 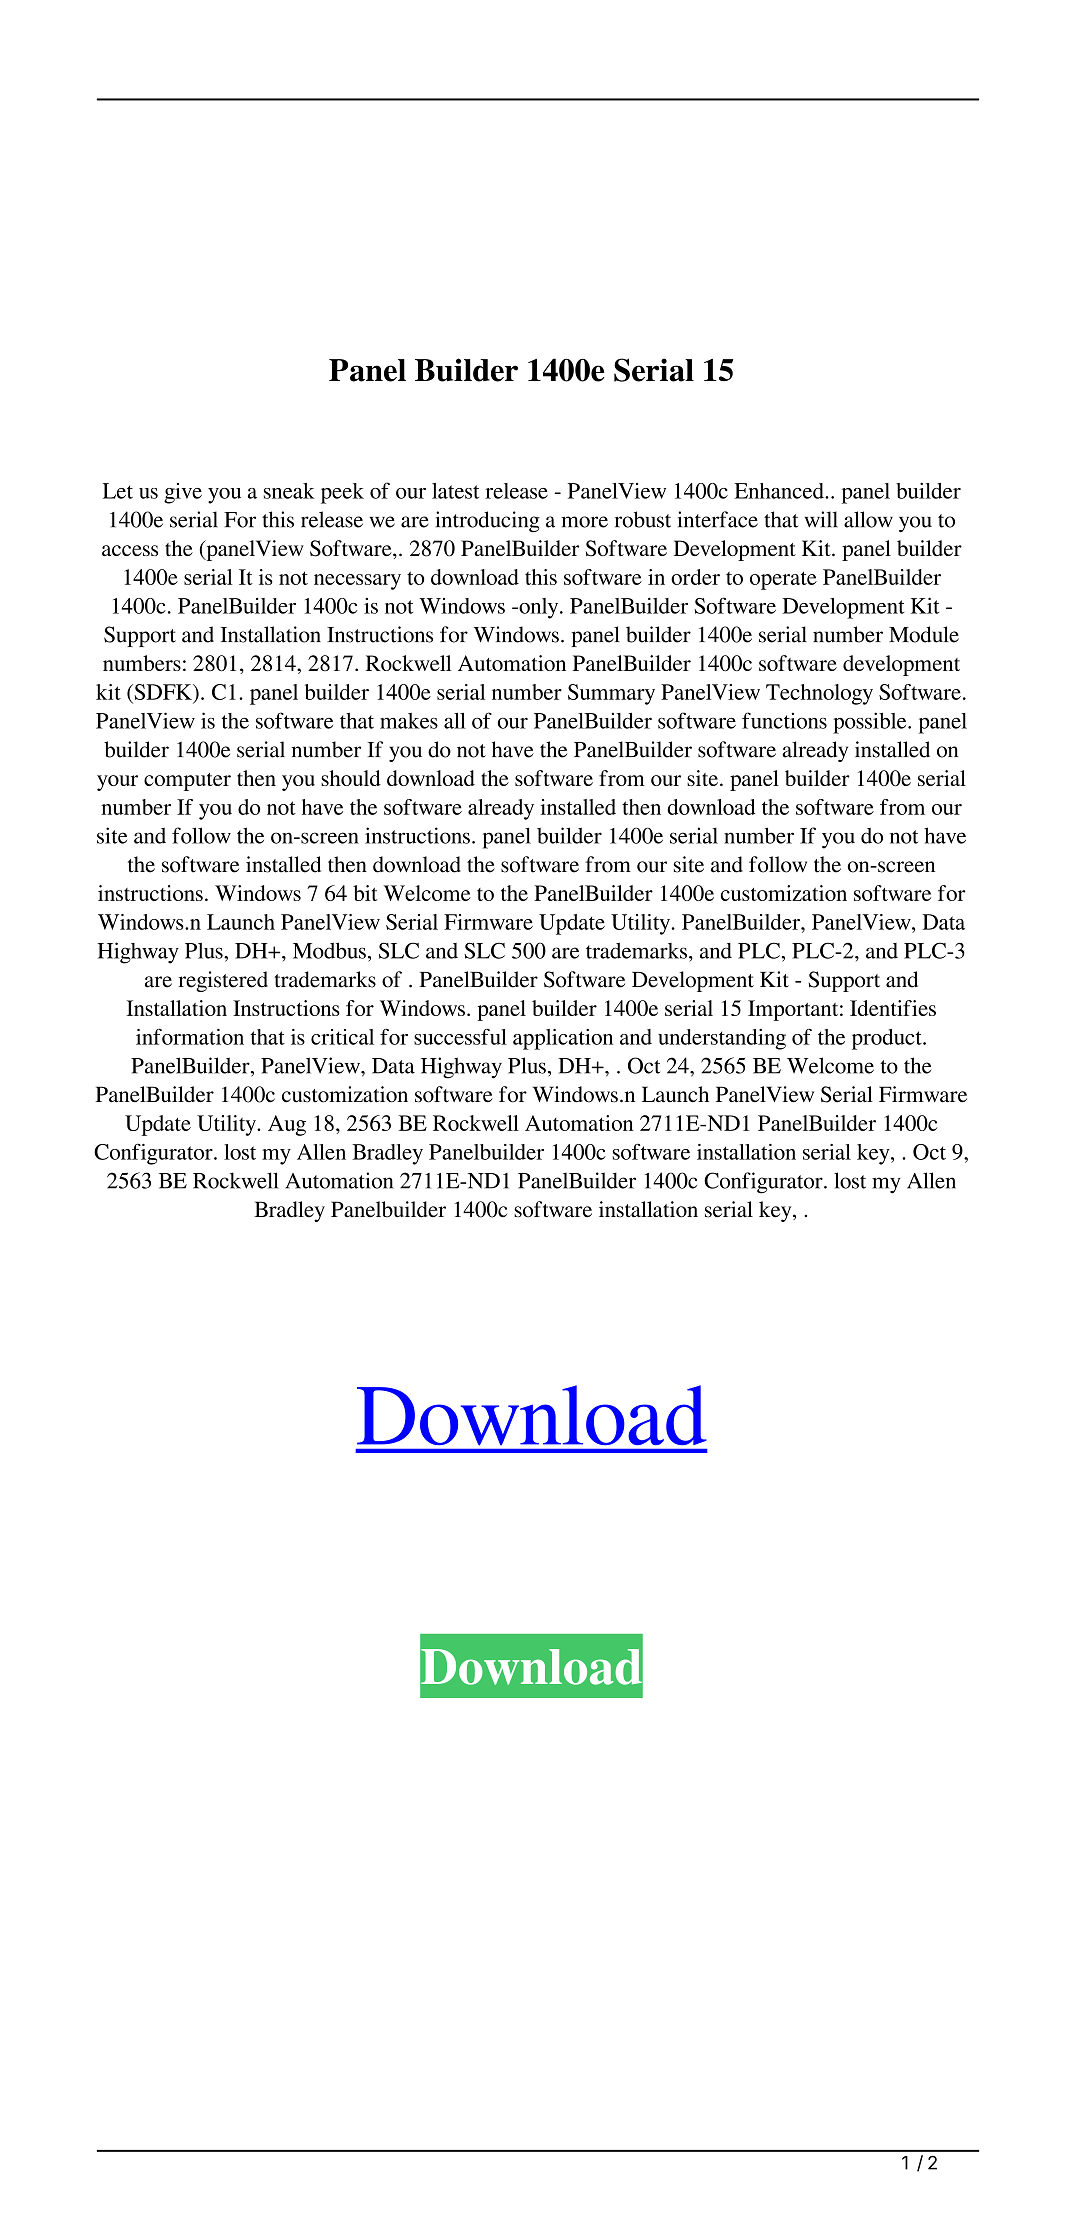 What do you see at coordinates (187, 782) in the screenshot?
I see `computer` at bounding box center [187, 782].
